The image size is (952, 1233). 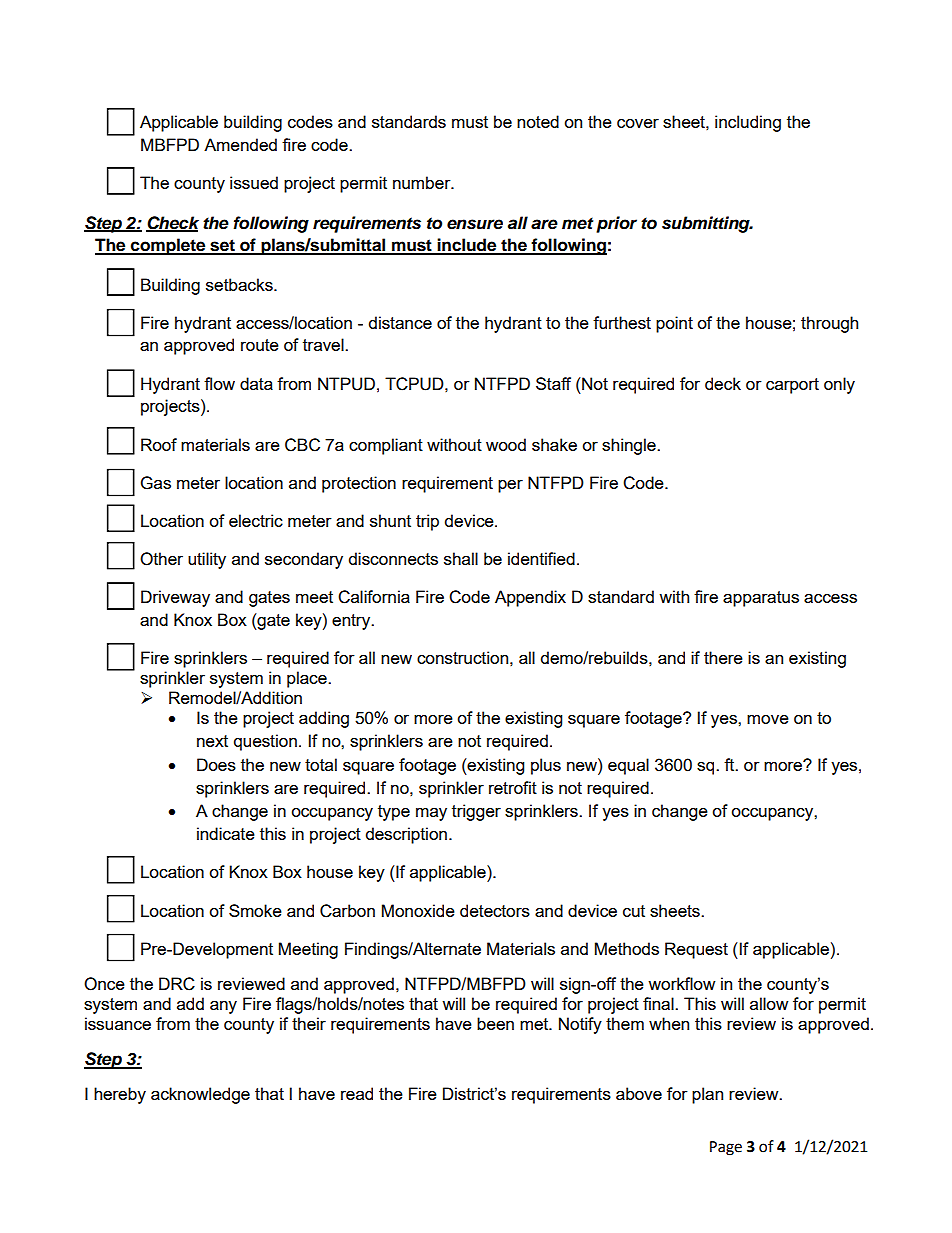 What do you see at coordinates (400, 322) in the page?
I see `distance` at bounding box center [400, 322].
